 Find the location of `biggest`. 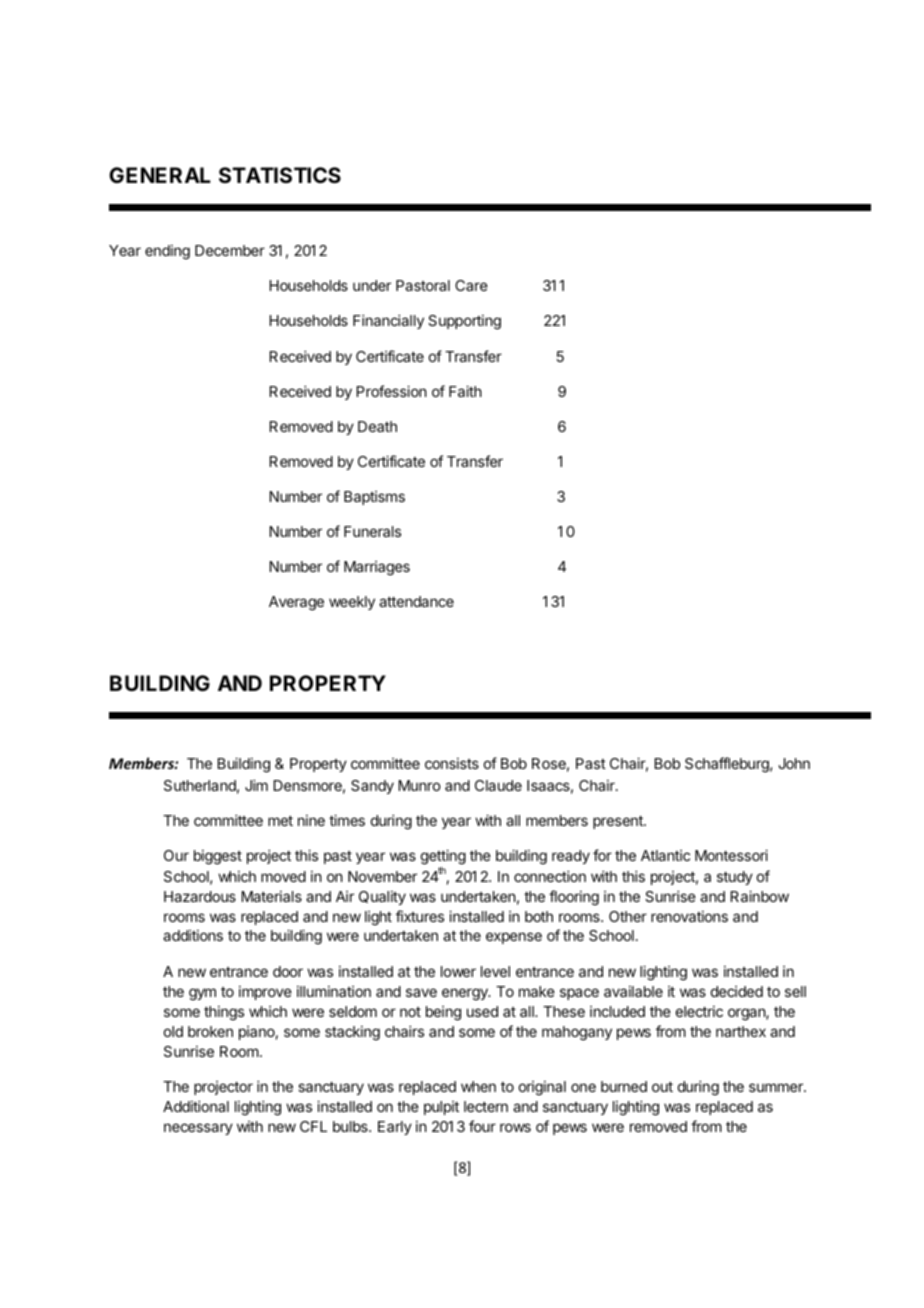

biggest is located at coordinates (218, 857).
